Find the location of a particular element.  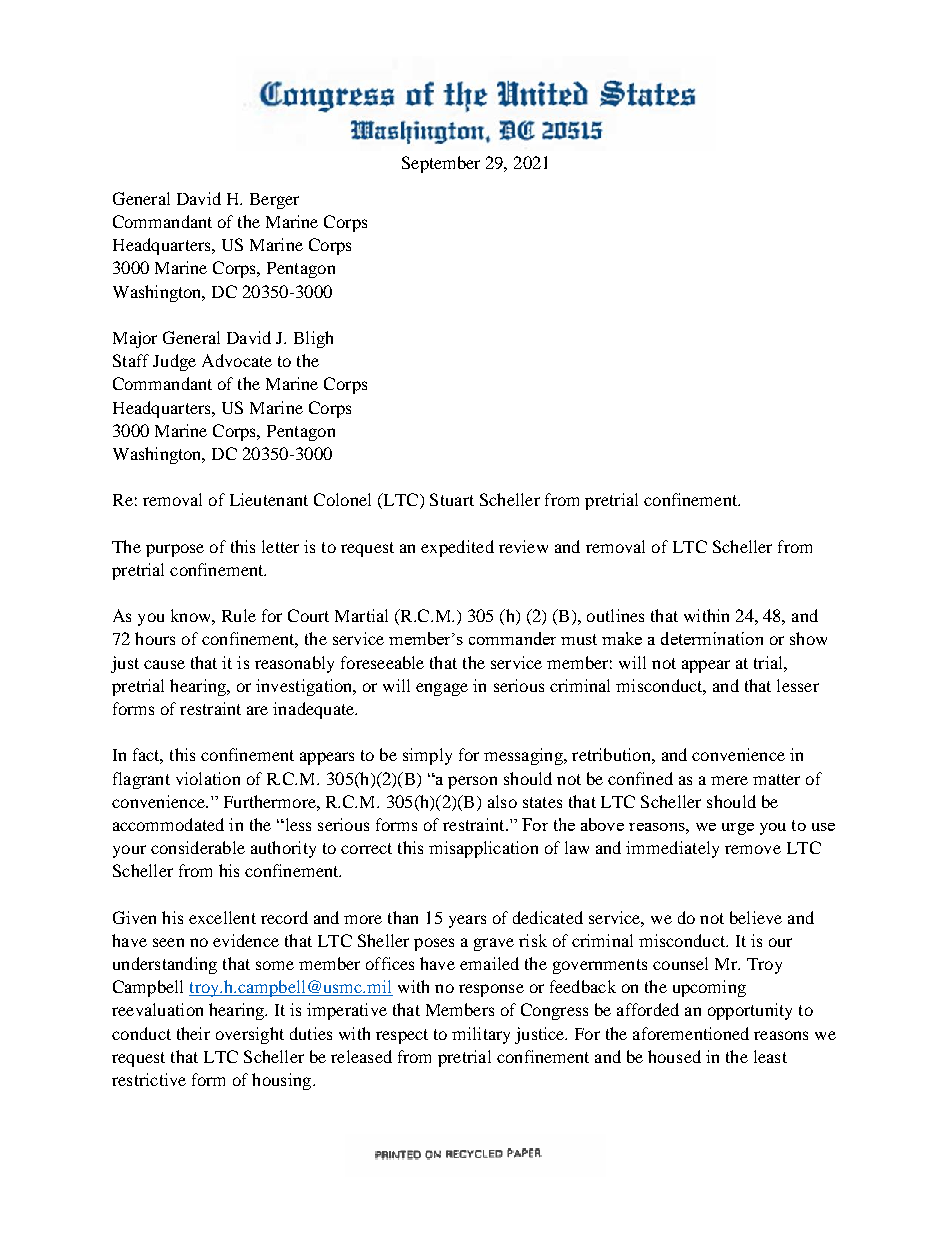

Berger is located at coordinates (274, 201).
